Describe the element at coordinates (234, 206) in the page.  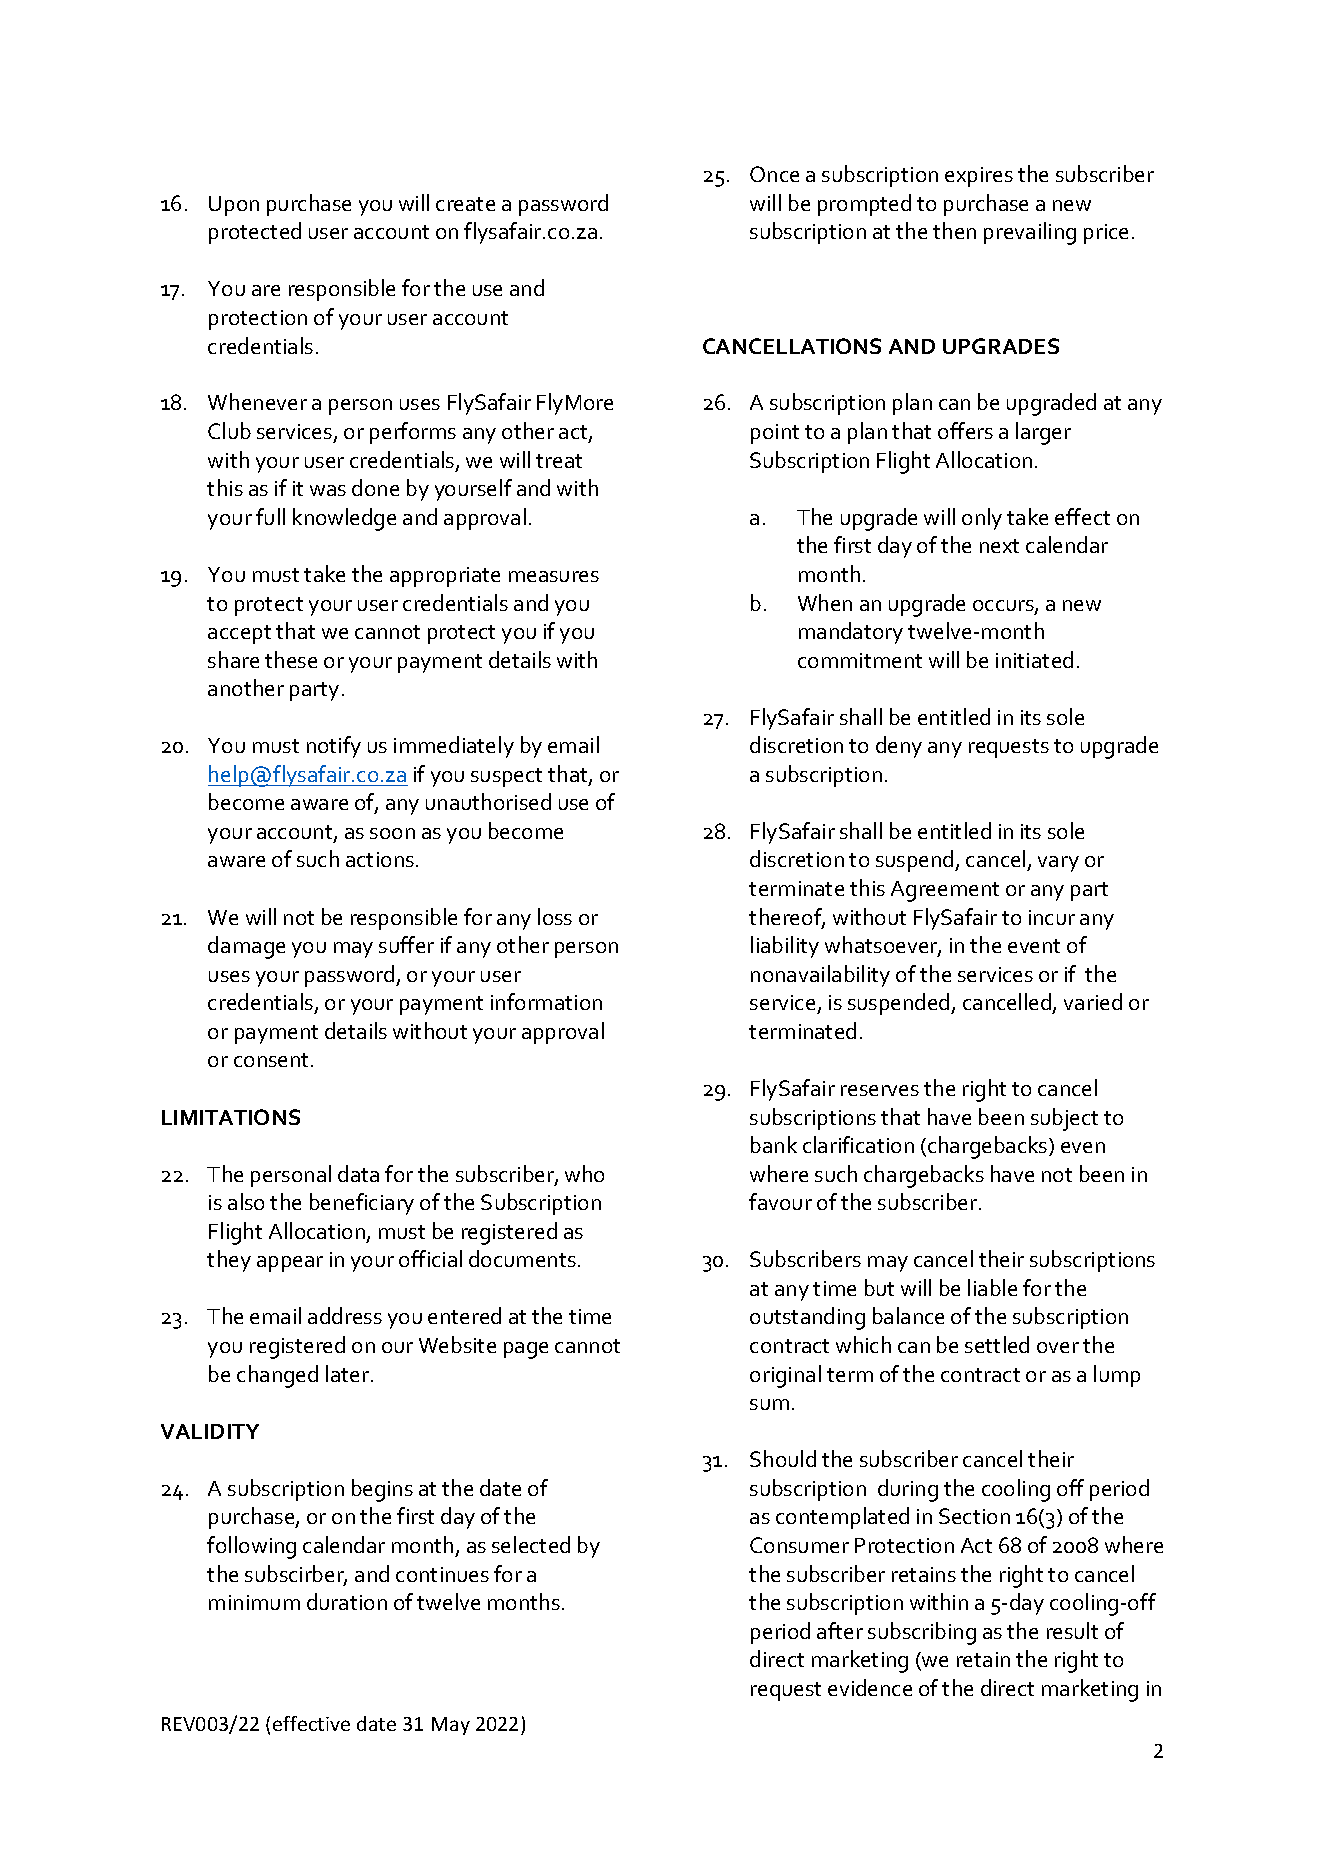
I see `Upon` at that location.
